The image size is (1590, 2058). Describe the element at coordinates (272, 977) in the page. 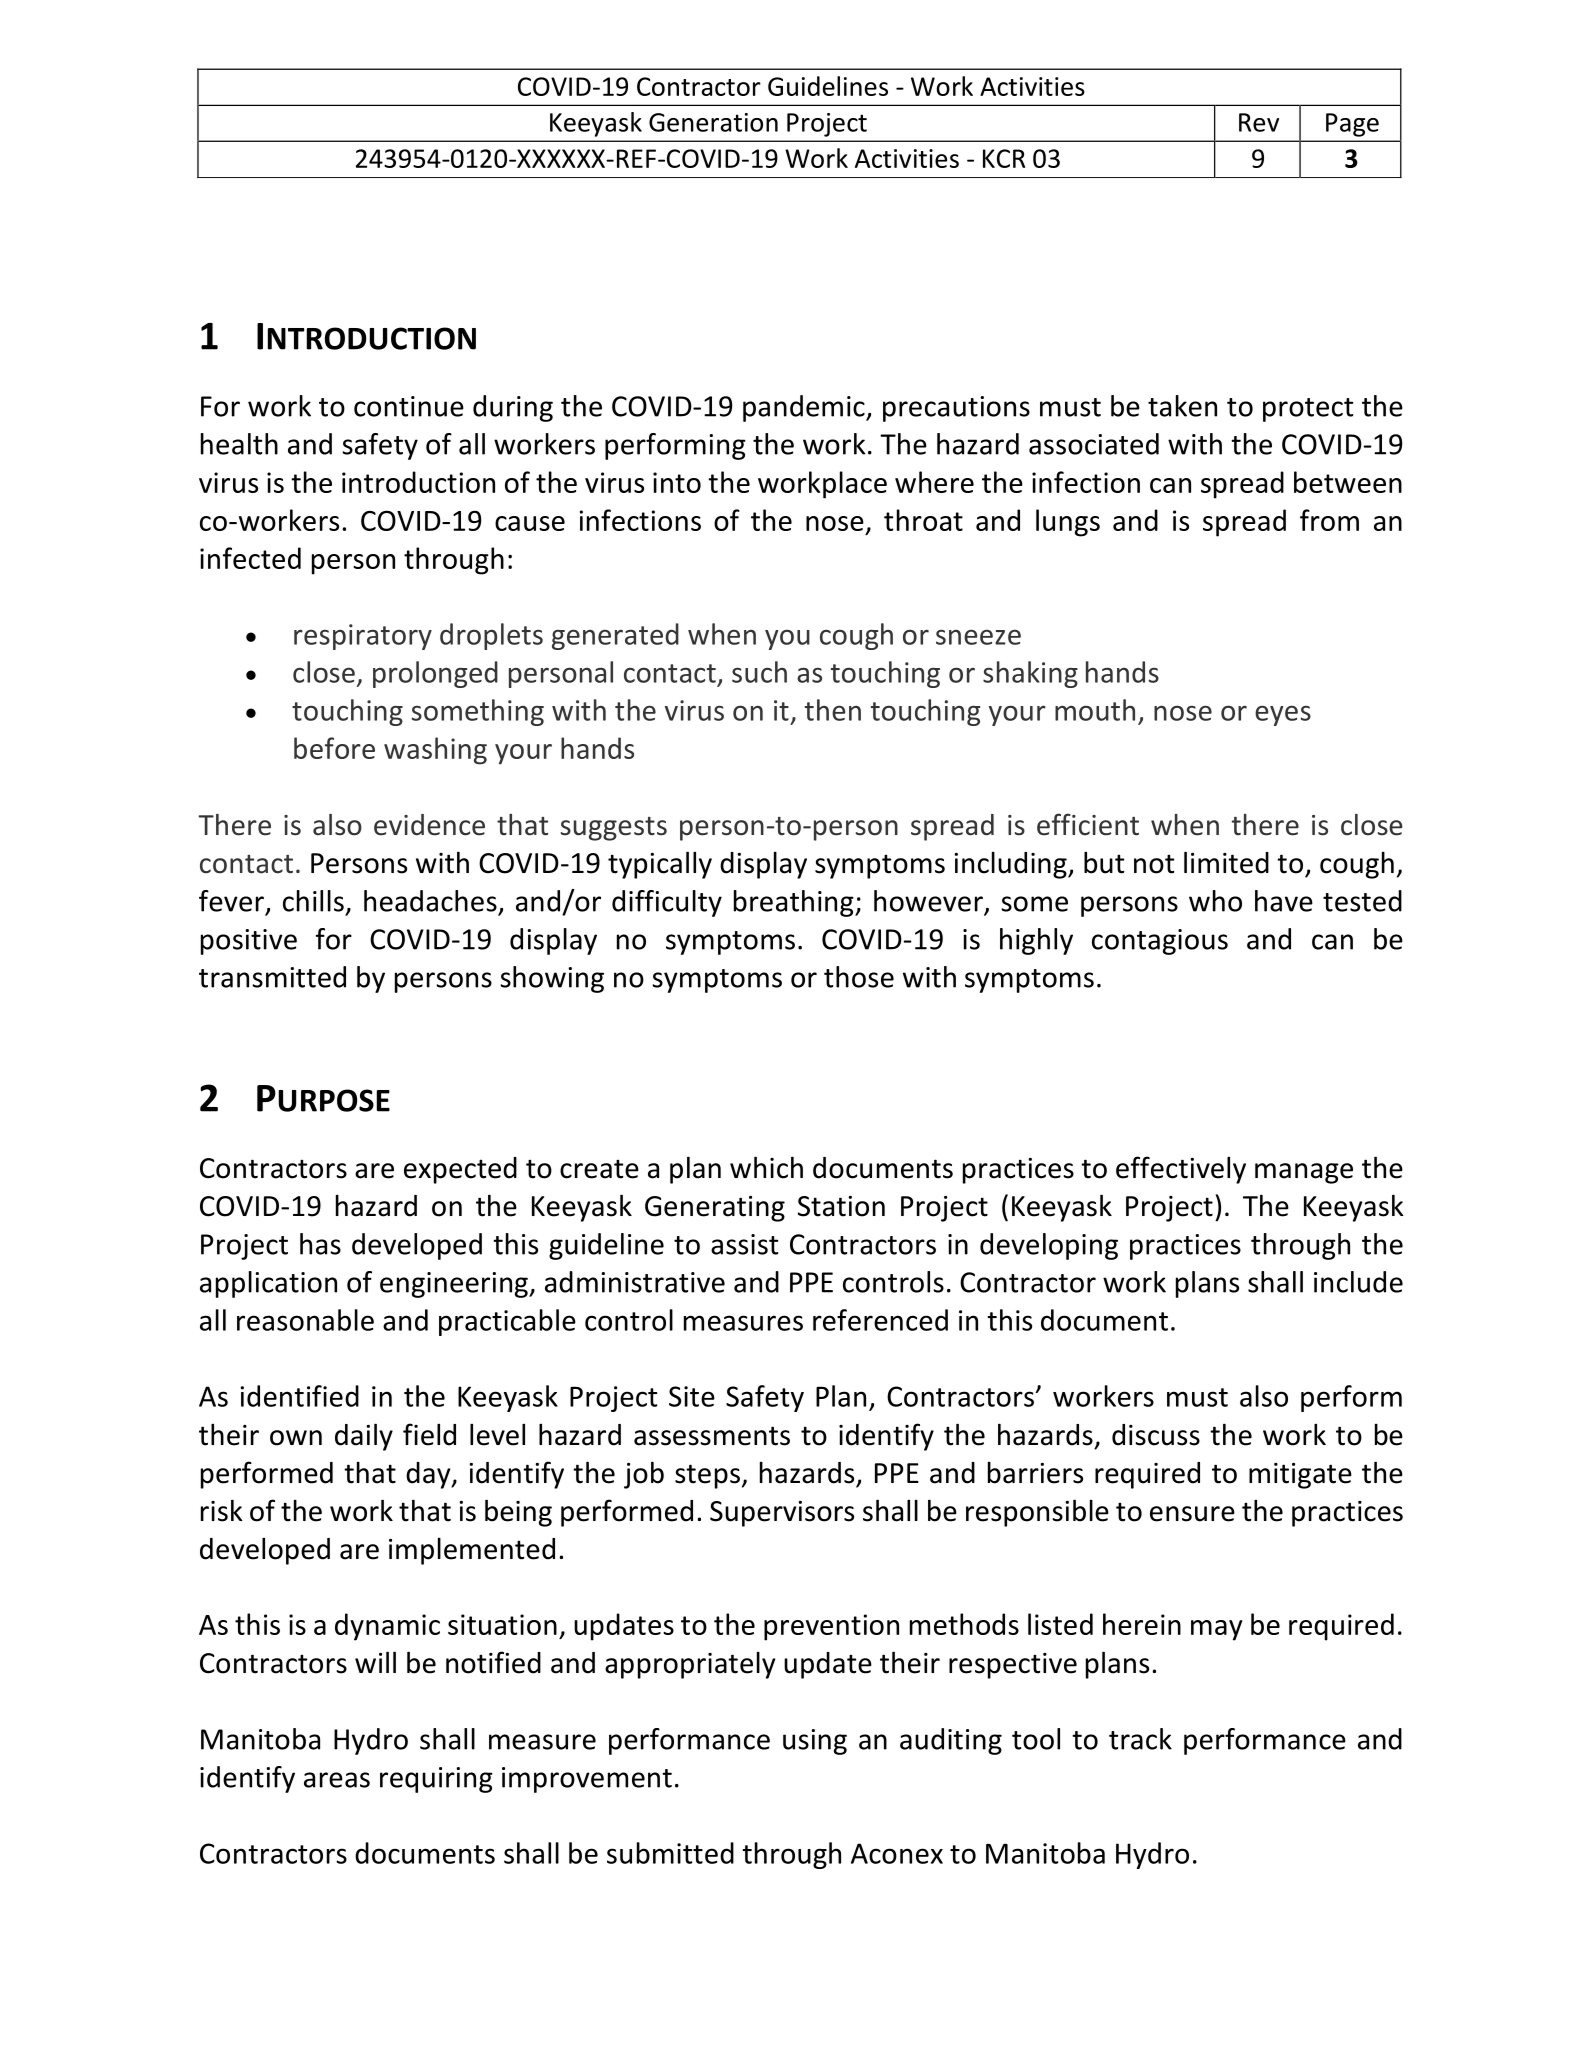

I see `transmitted` at that location.
